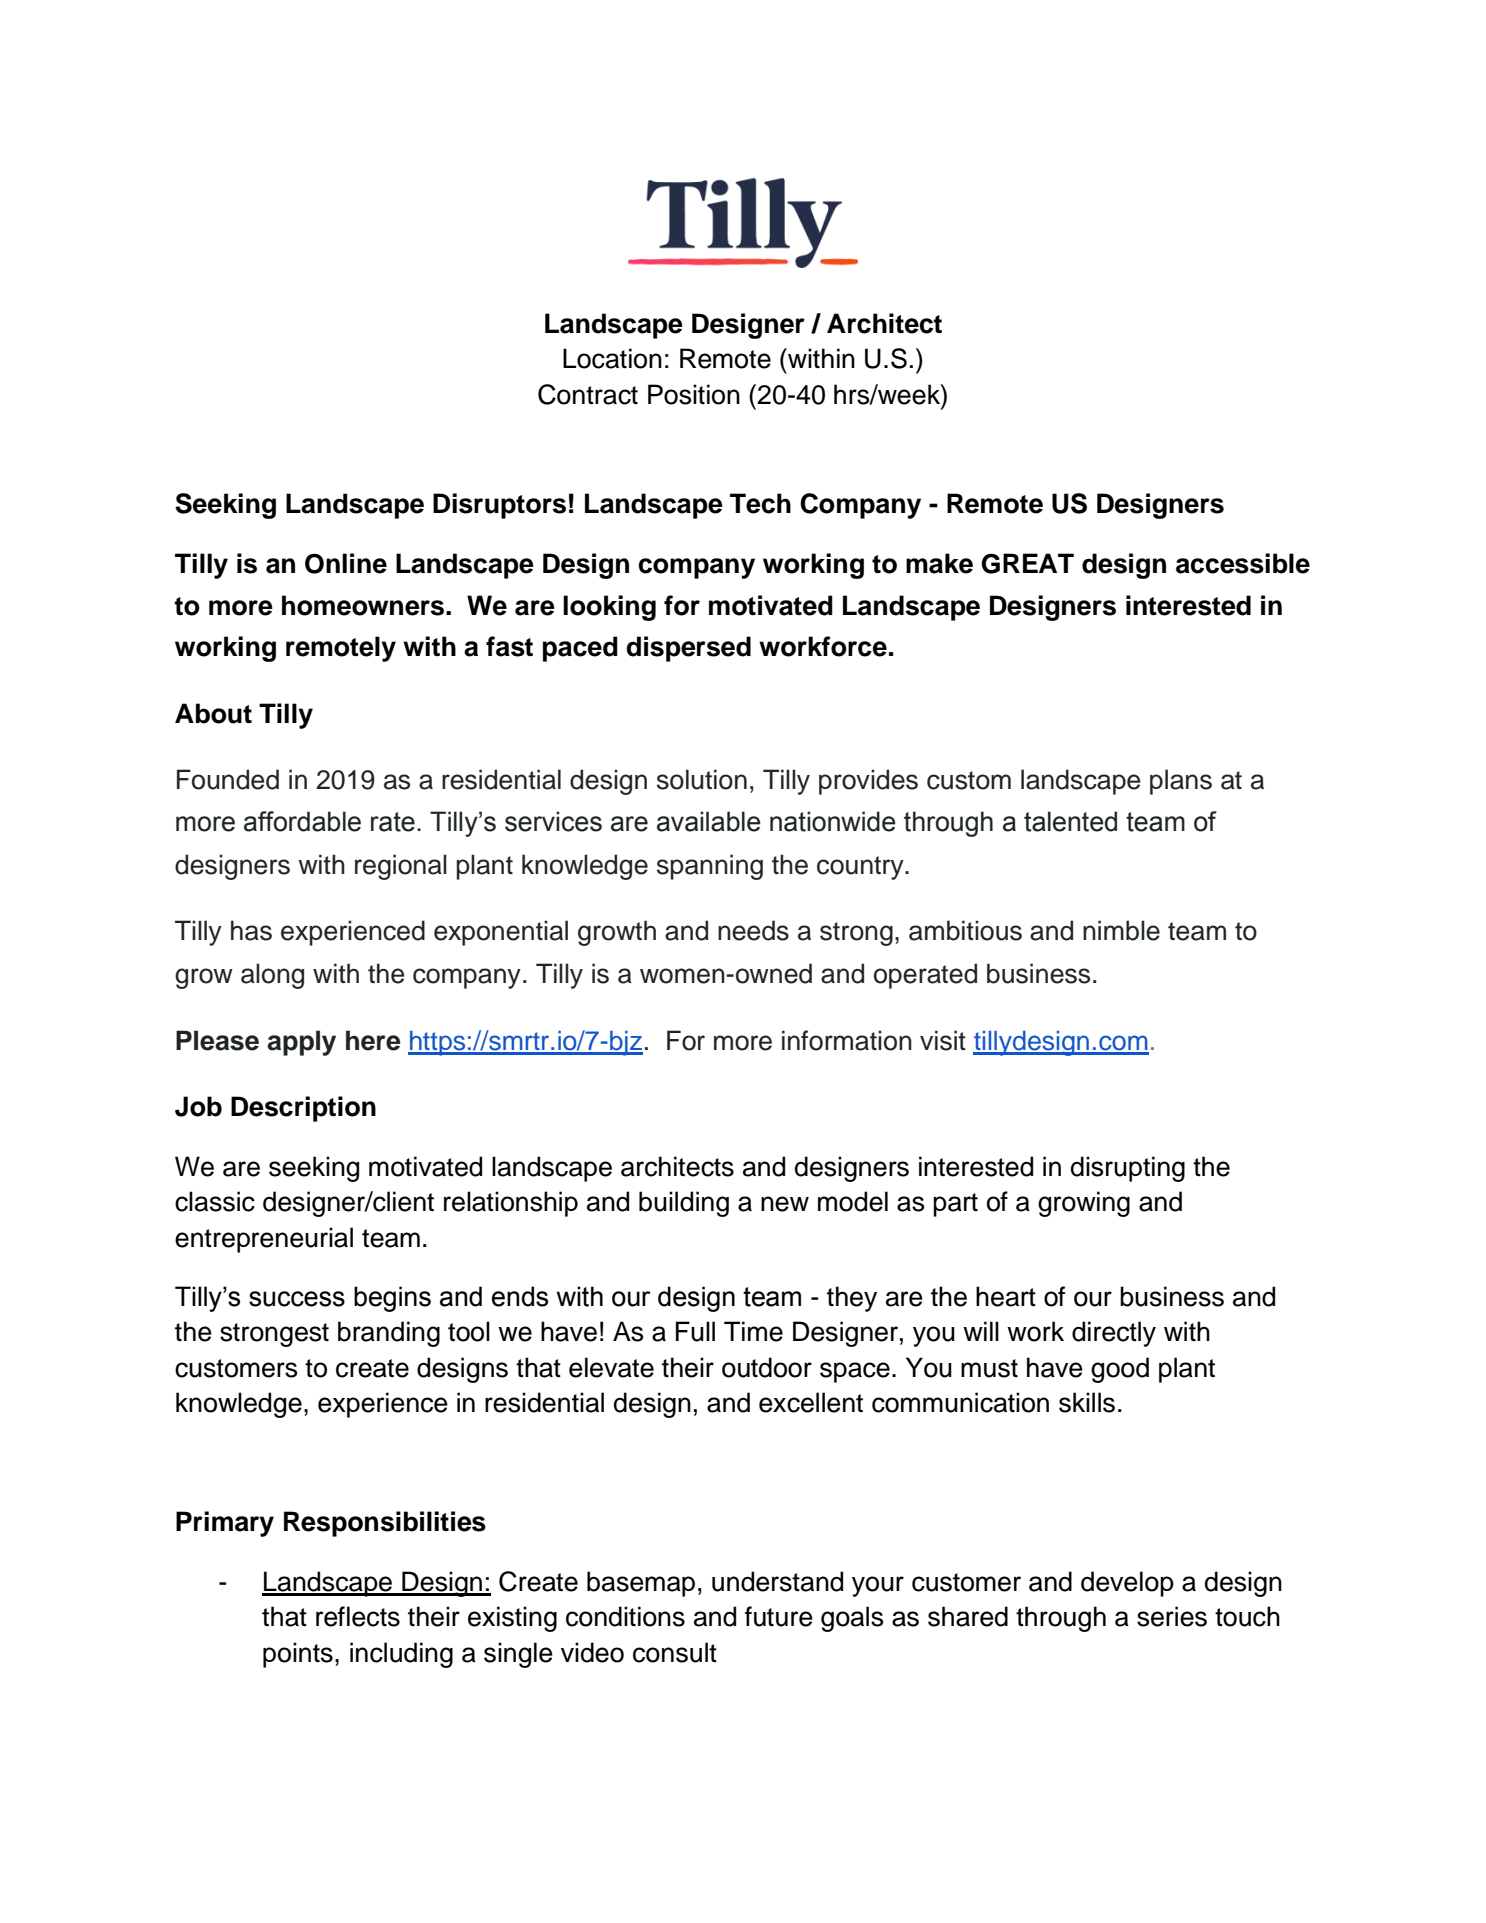 Image resolution: width=1486 pixels, height=1923 pixels. What do you see at coordinates (689, 649) in the image?
I see `dispersed` at bounding box center [689, 649].
